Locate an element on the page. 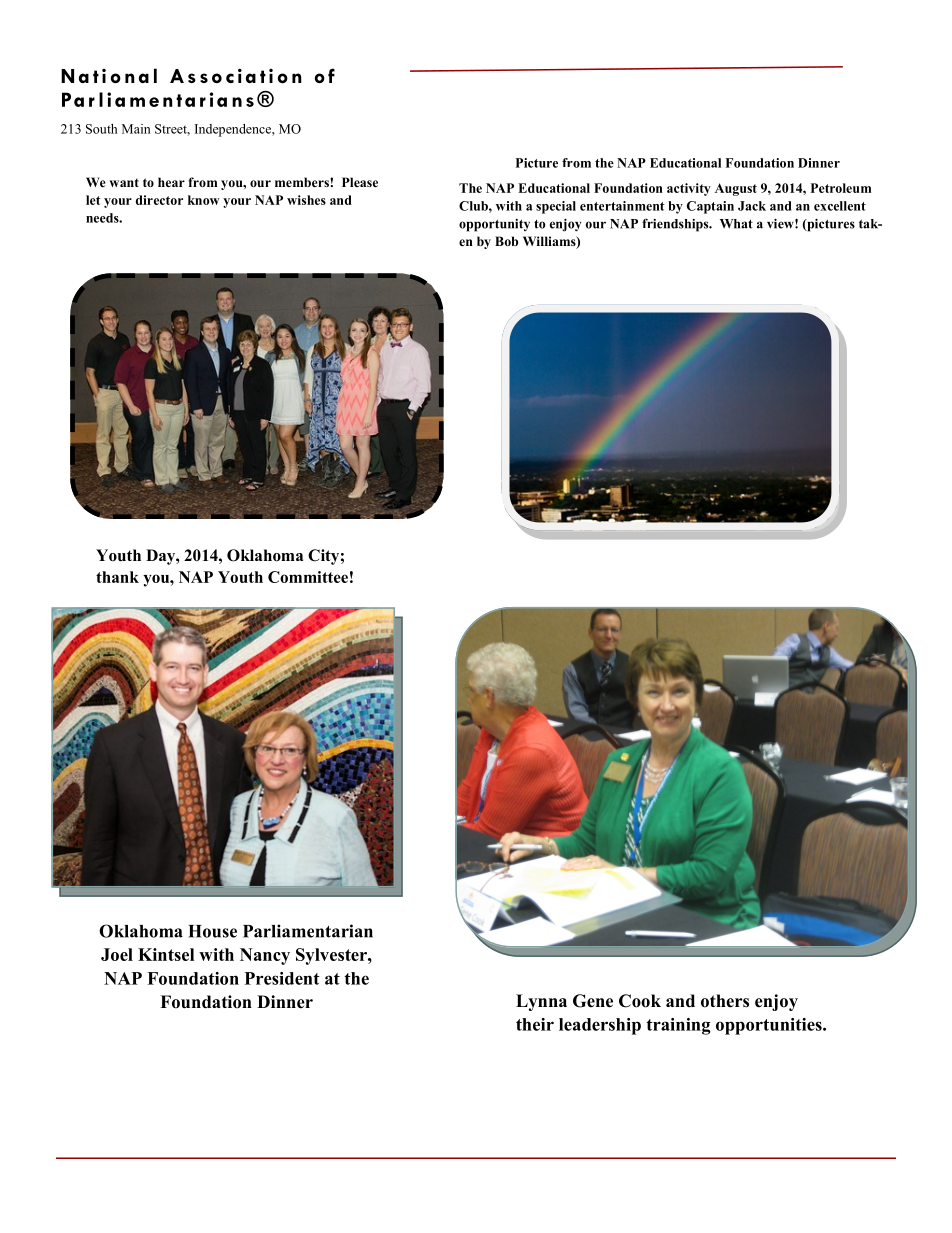 The width and height of the page is (952, 1233). thank is located at coordinates (117, 577).
